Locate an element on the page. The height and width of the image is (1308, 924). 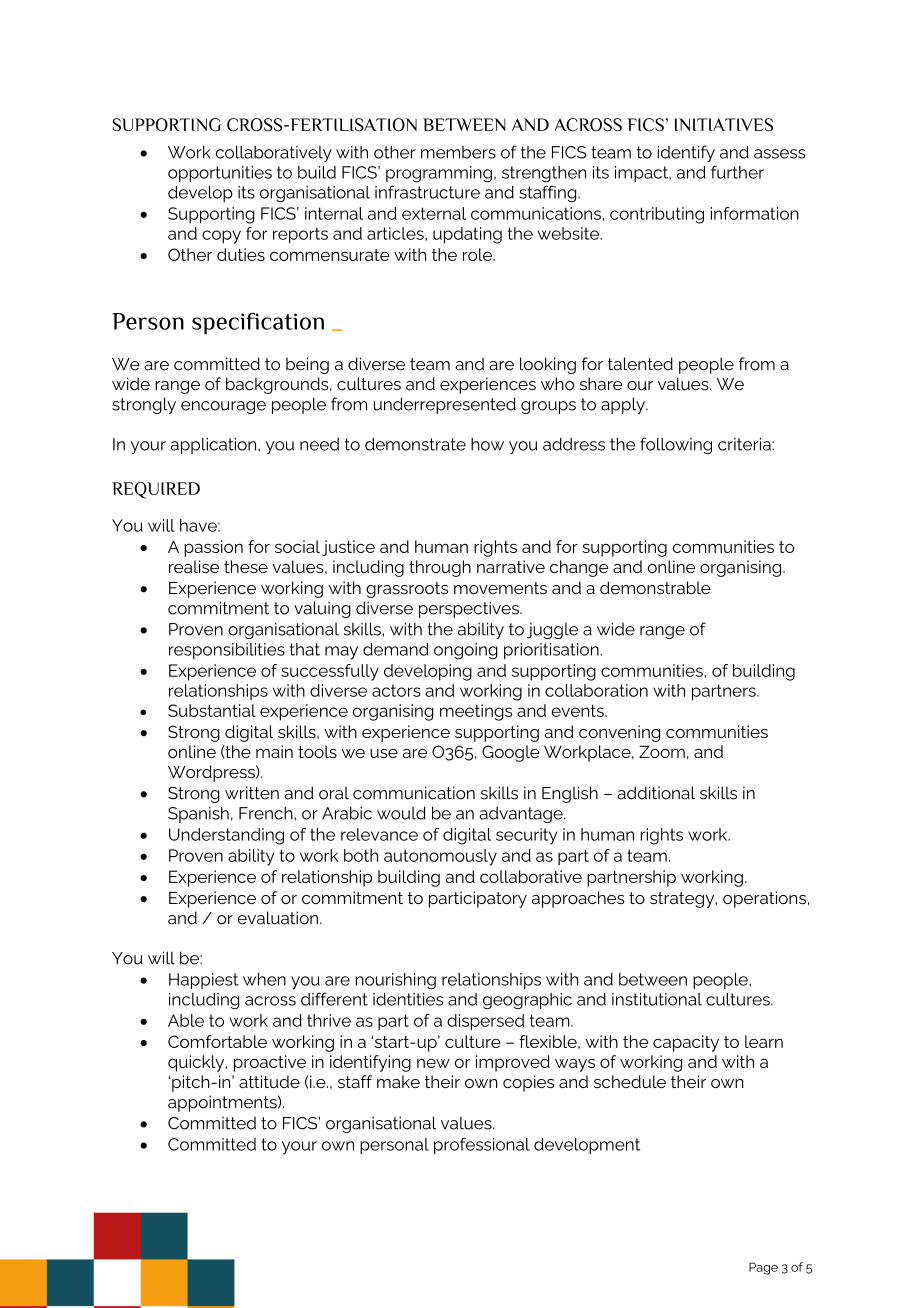
autonomously is located at coordinates (440, 857).
